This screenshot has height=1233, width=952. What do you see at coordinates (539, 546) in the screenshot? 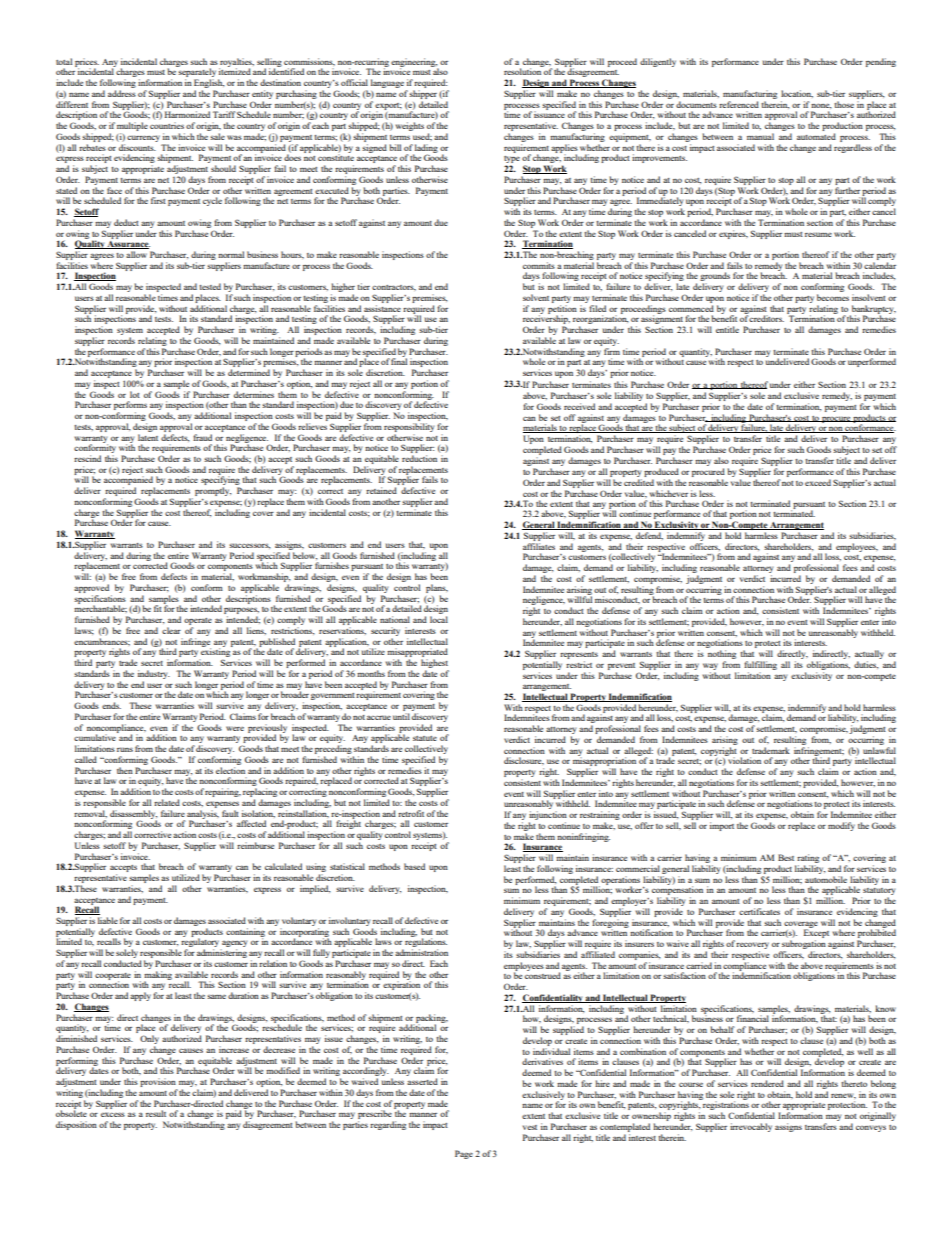
I see `affiliates` at bounding box center [539, 546].
